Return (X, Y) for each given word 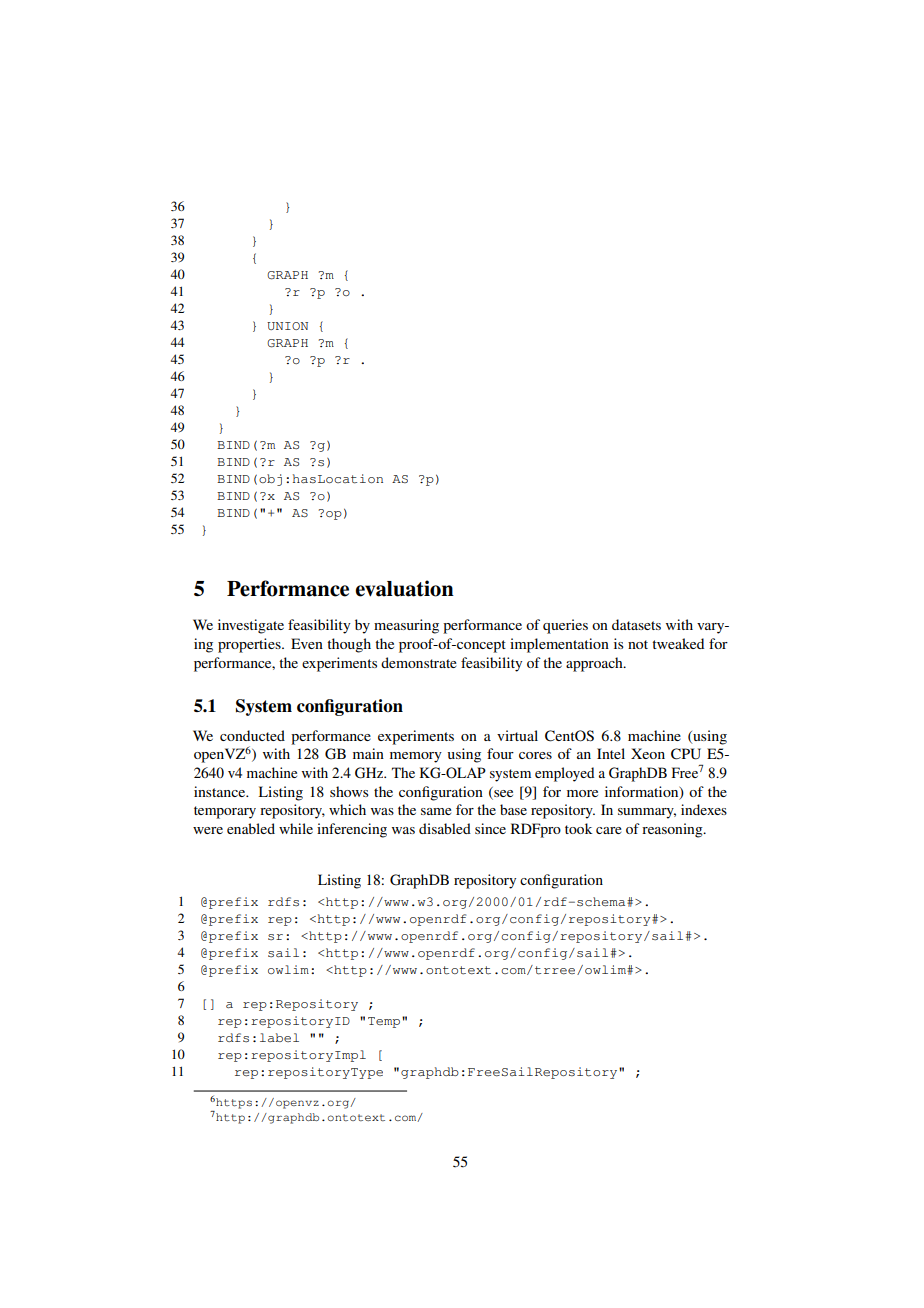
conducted (252, 735)
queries (565, 626)
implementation (559, 645)
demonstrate (419, 662)
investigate (251, 626)
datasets (636, 624)
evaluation (404, 588)
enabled (251, 828)
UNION (287, 326)
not (638, 644)
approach (595, 664)
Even (307, 643)
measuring (406, 626)
